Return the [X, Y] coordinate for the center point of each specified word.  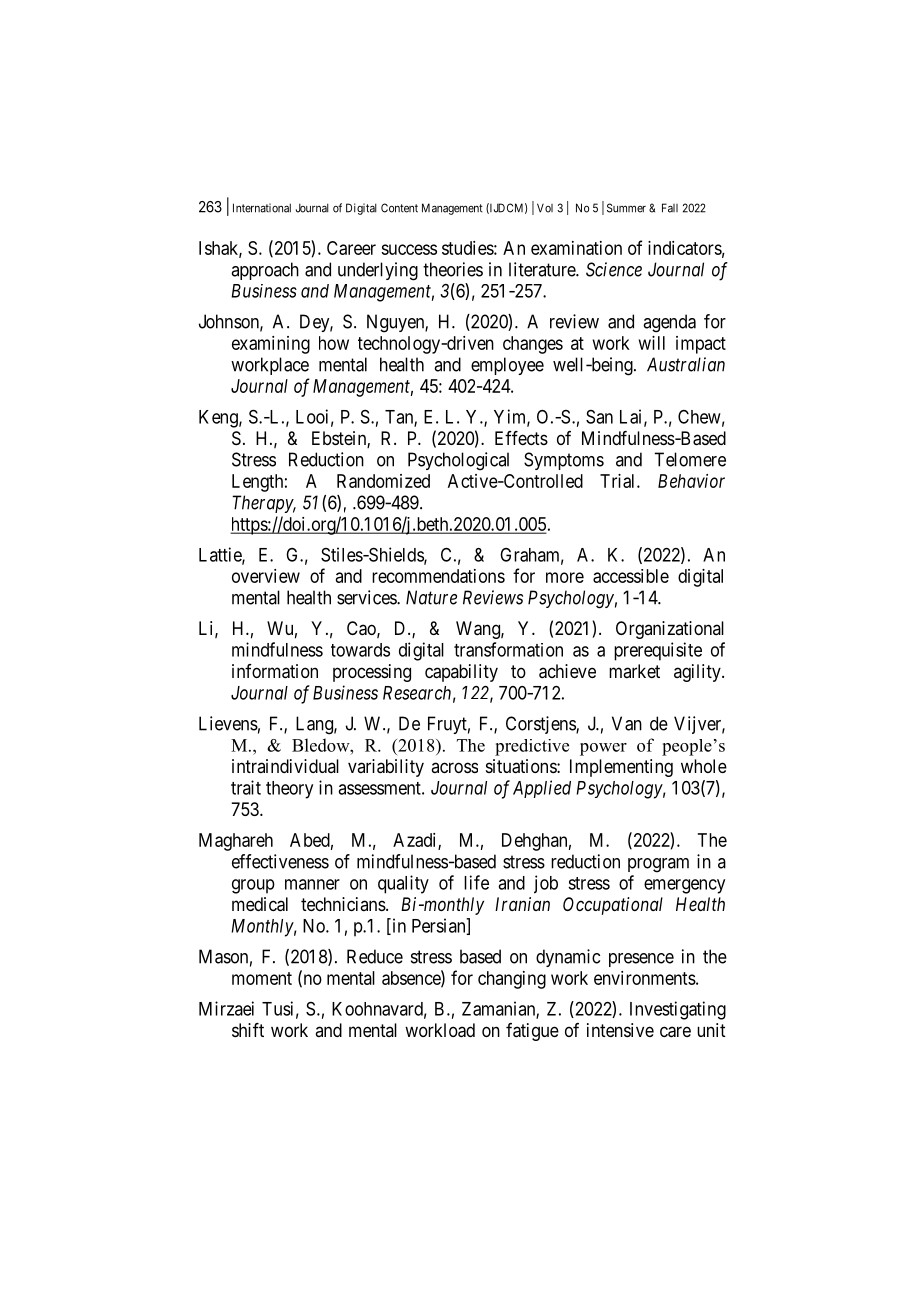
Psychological [458, 461]
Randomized [383, 481]
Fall [670, 208]
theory [289, 790]
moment [262, 978]
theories [453, 269]
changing [512, 980]
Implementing [621, 768]
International [262, 208]
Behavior [691, 481]
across [454, 767]
